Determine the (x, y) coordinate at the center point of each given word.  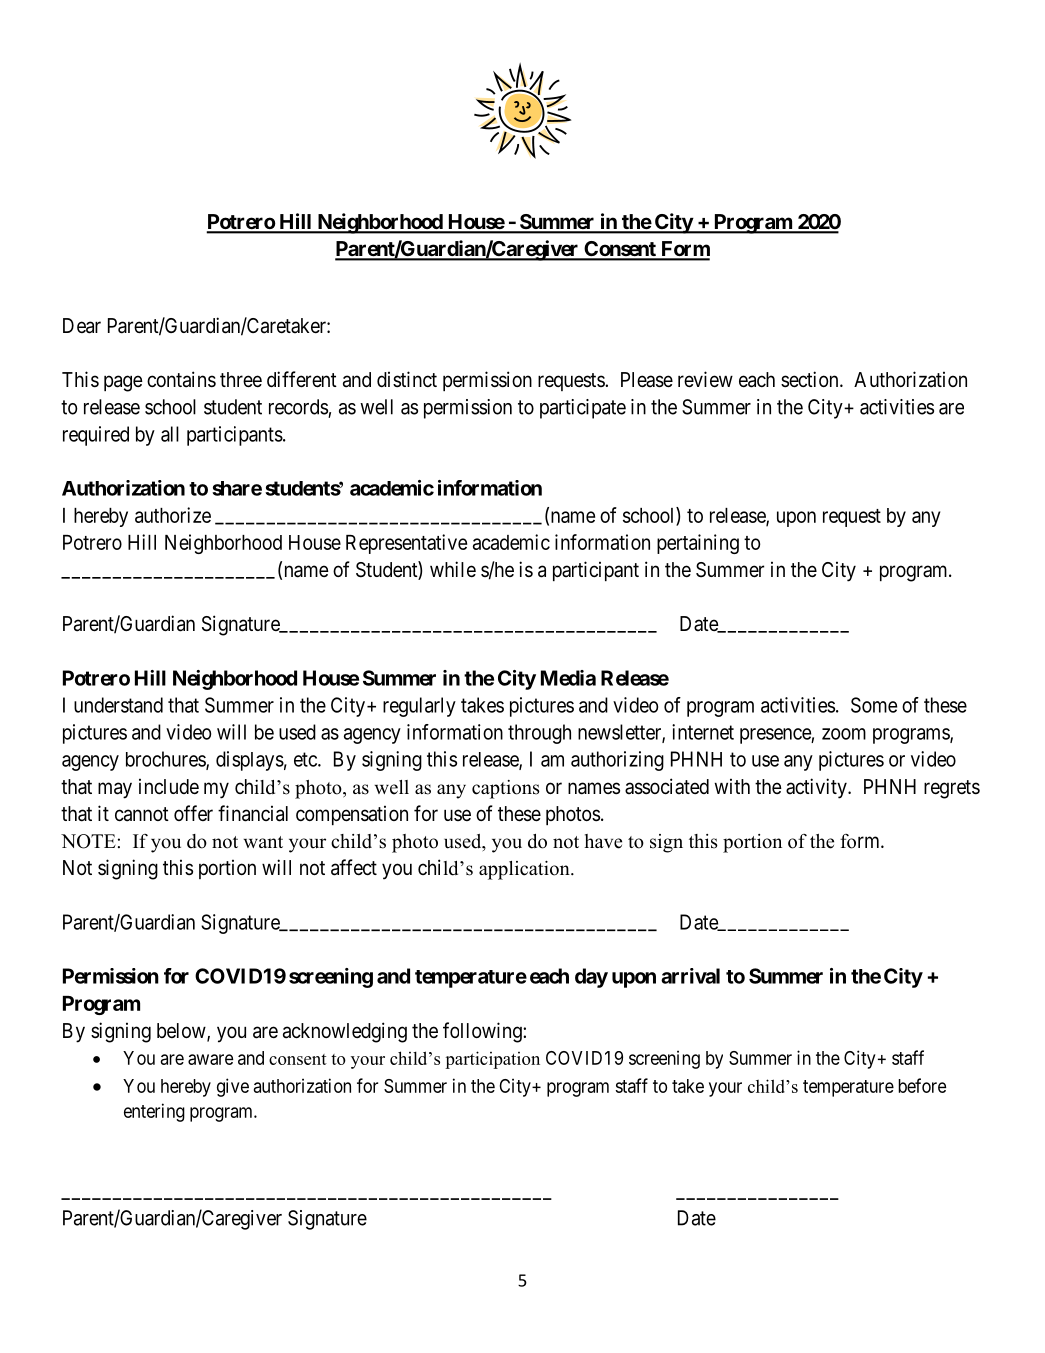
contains (181, 379)
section (811, 379)
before (922, 1085)
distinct (407, 379)
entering (154, 1112)
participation (492, 1060)
